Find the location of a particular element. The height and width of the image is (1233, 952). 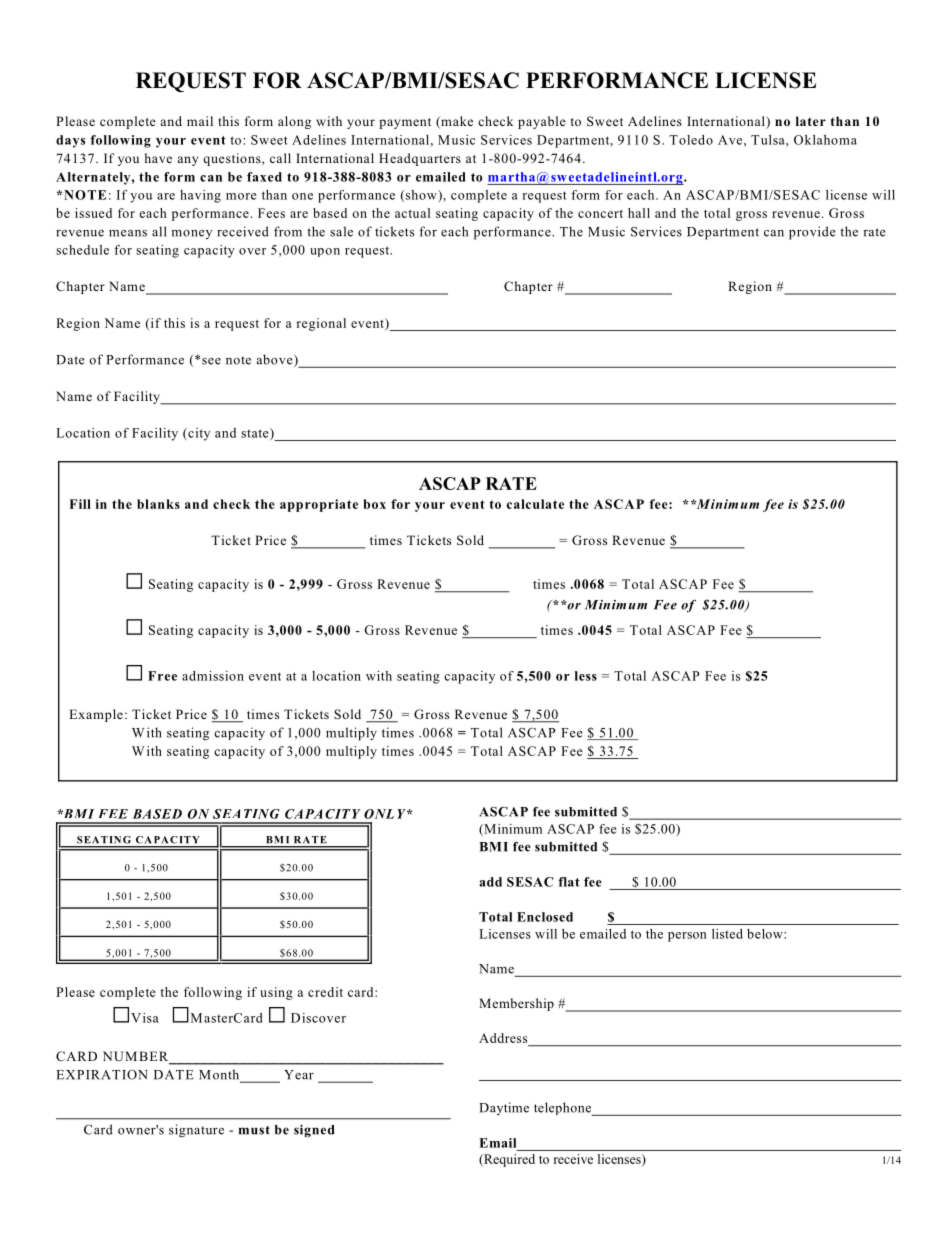

ONLY is located at coordinates (386, 814).
